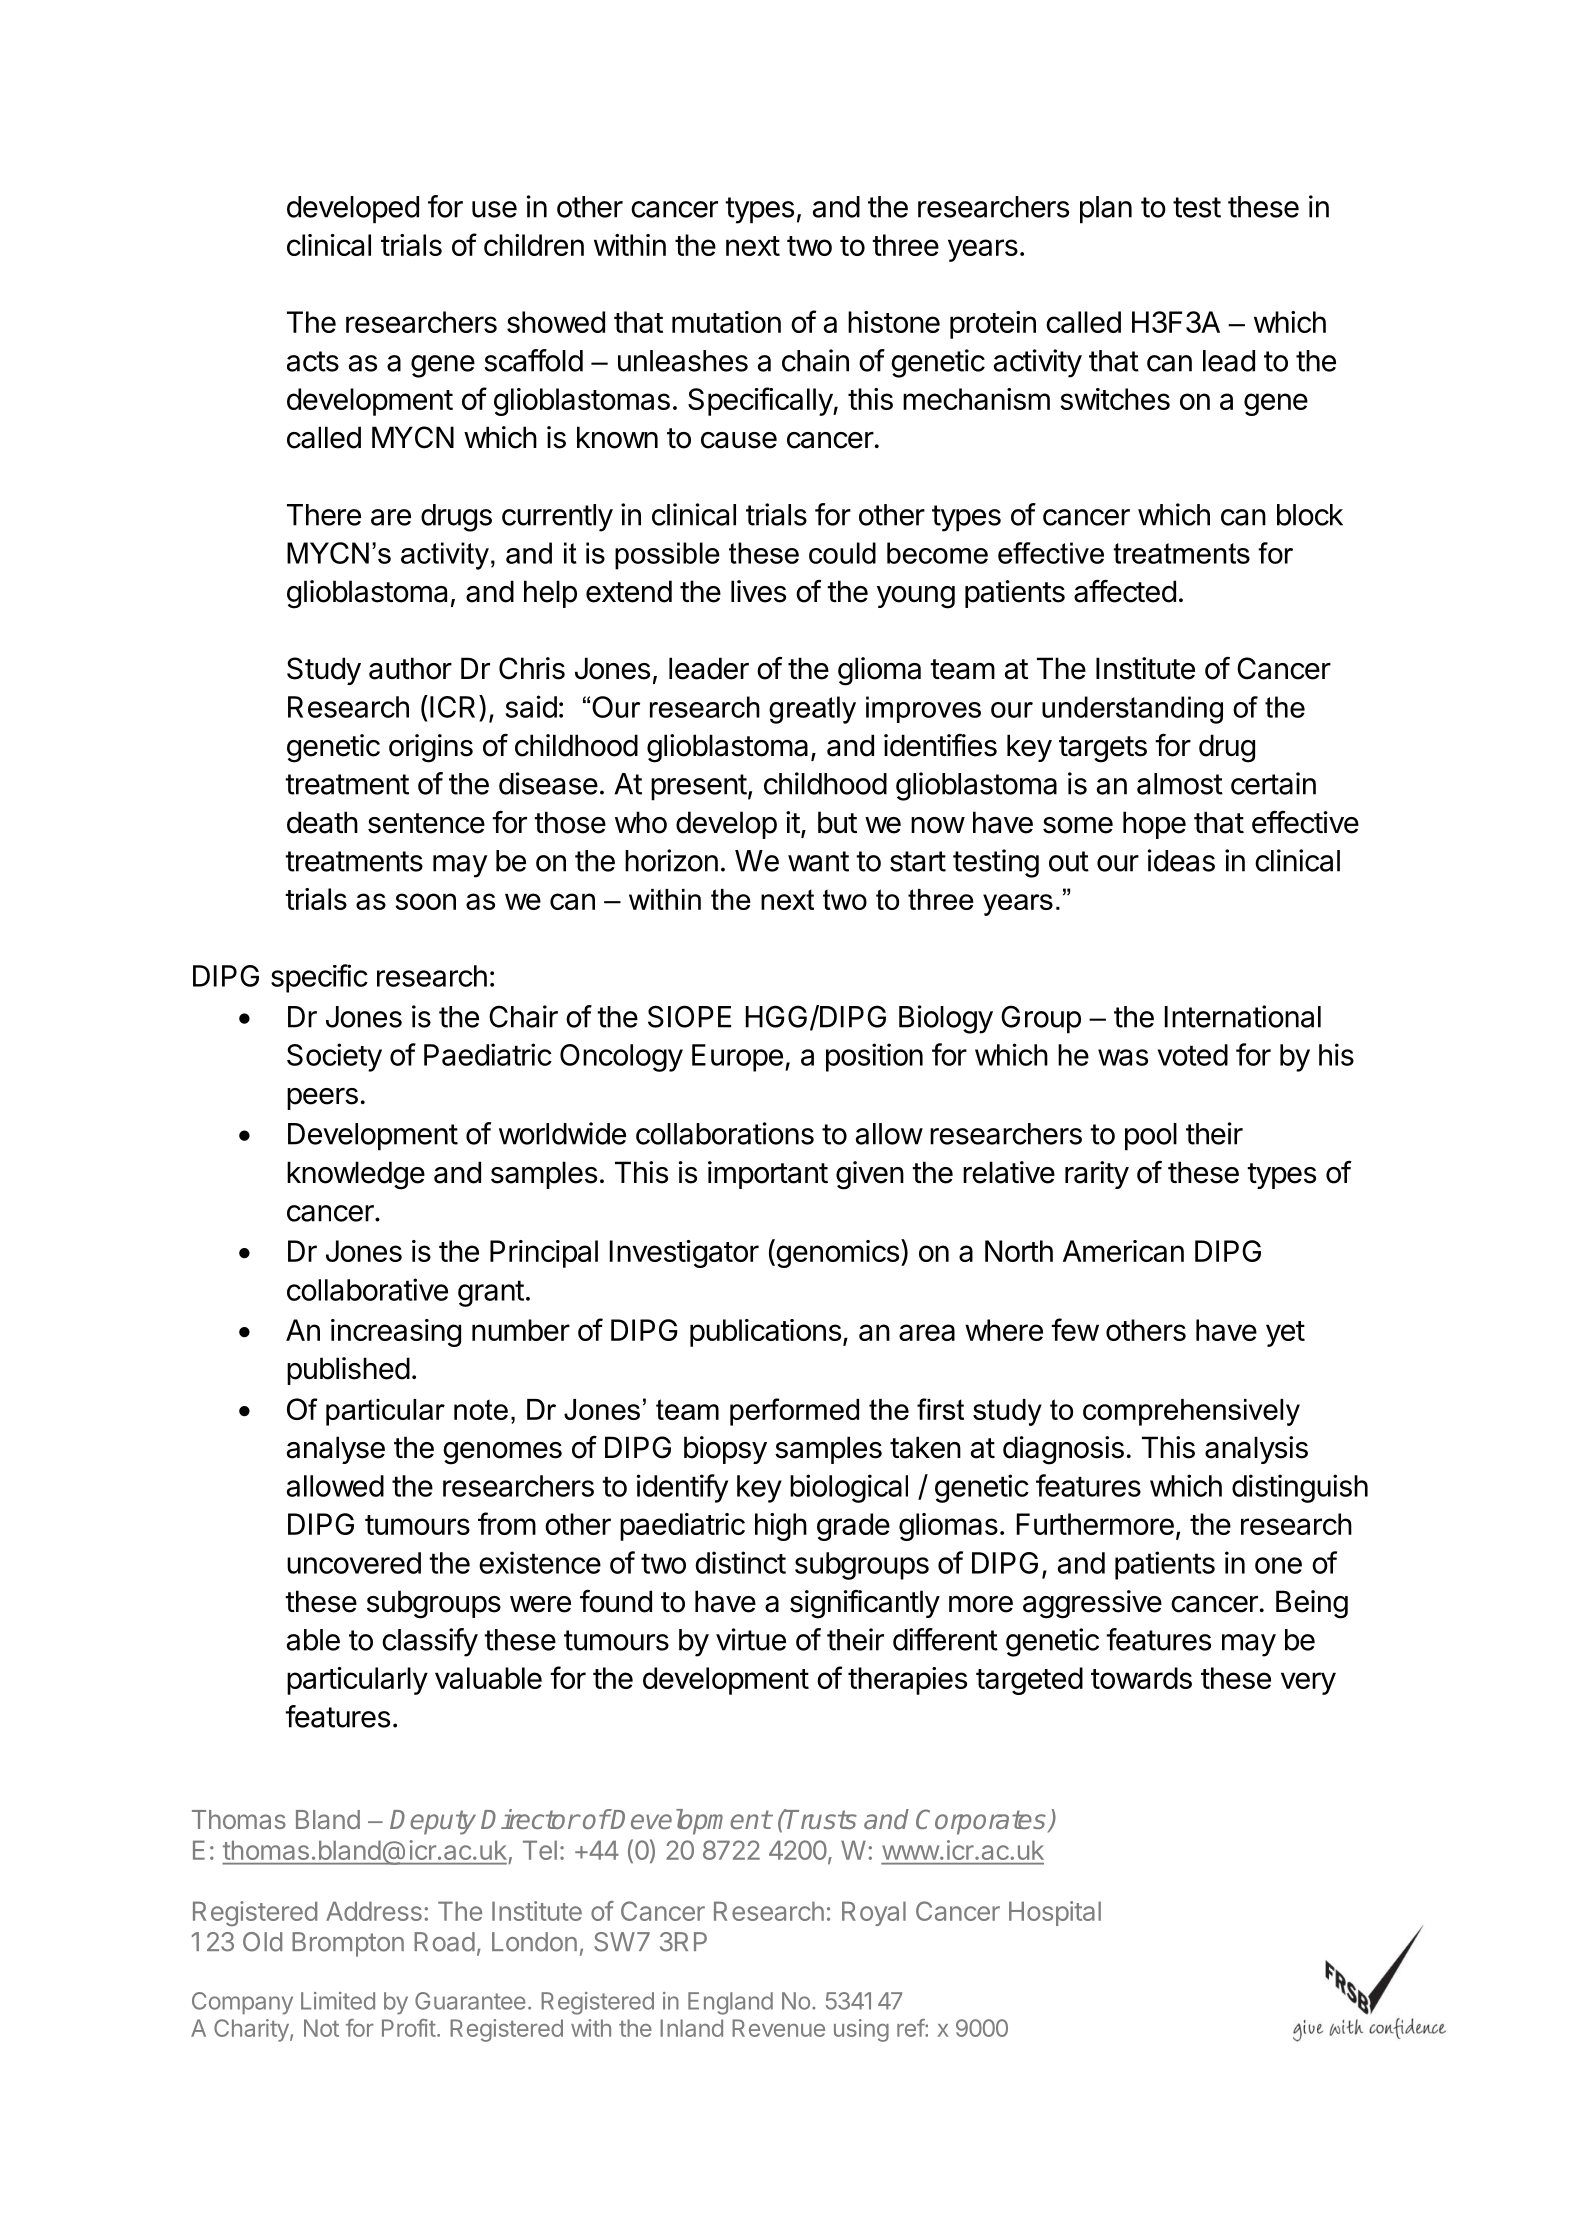 This image has height=2226, width=1574. Describe the element at coordinates (1151, 1137) in the image. I see `pool` at that location.
